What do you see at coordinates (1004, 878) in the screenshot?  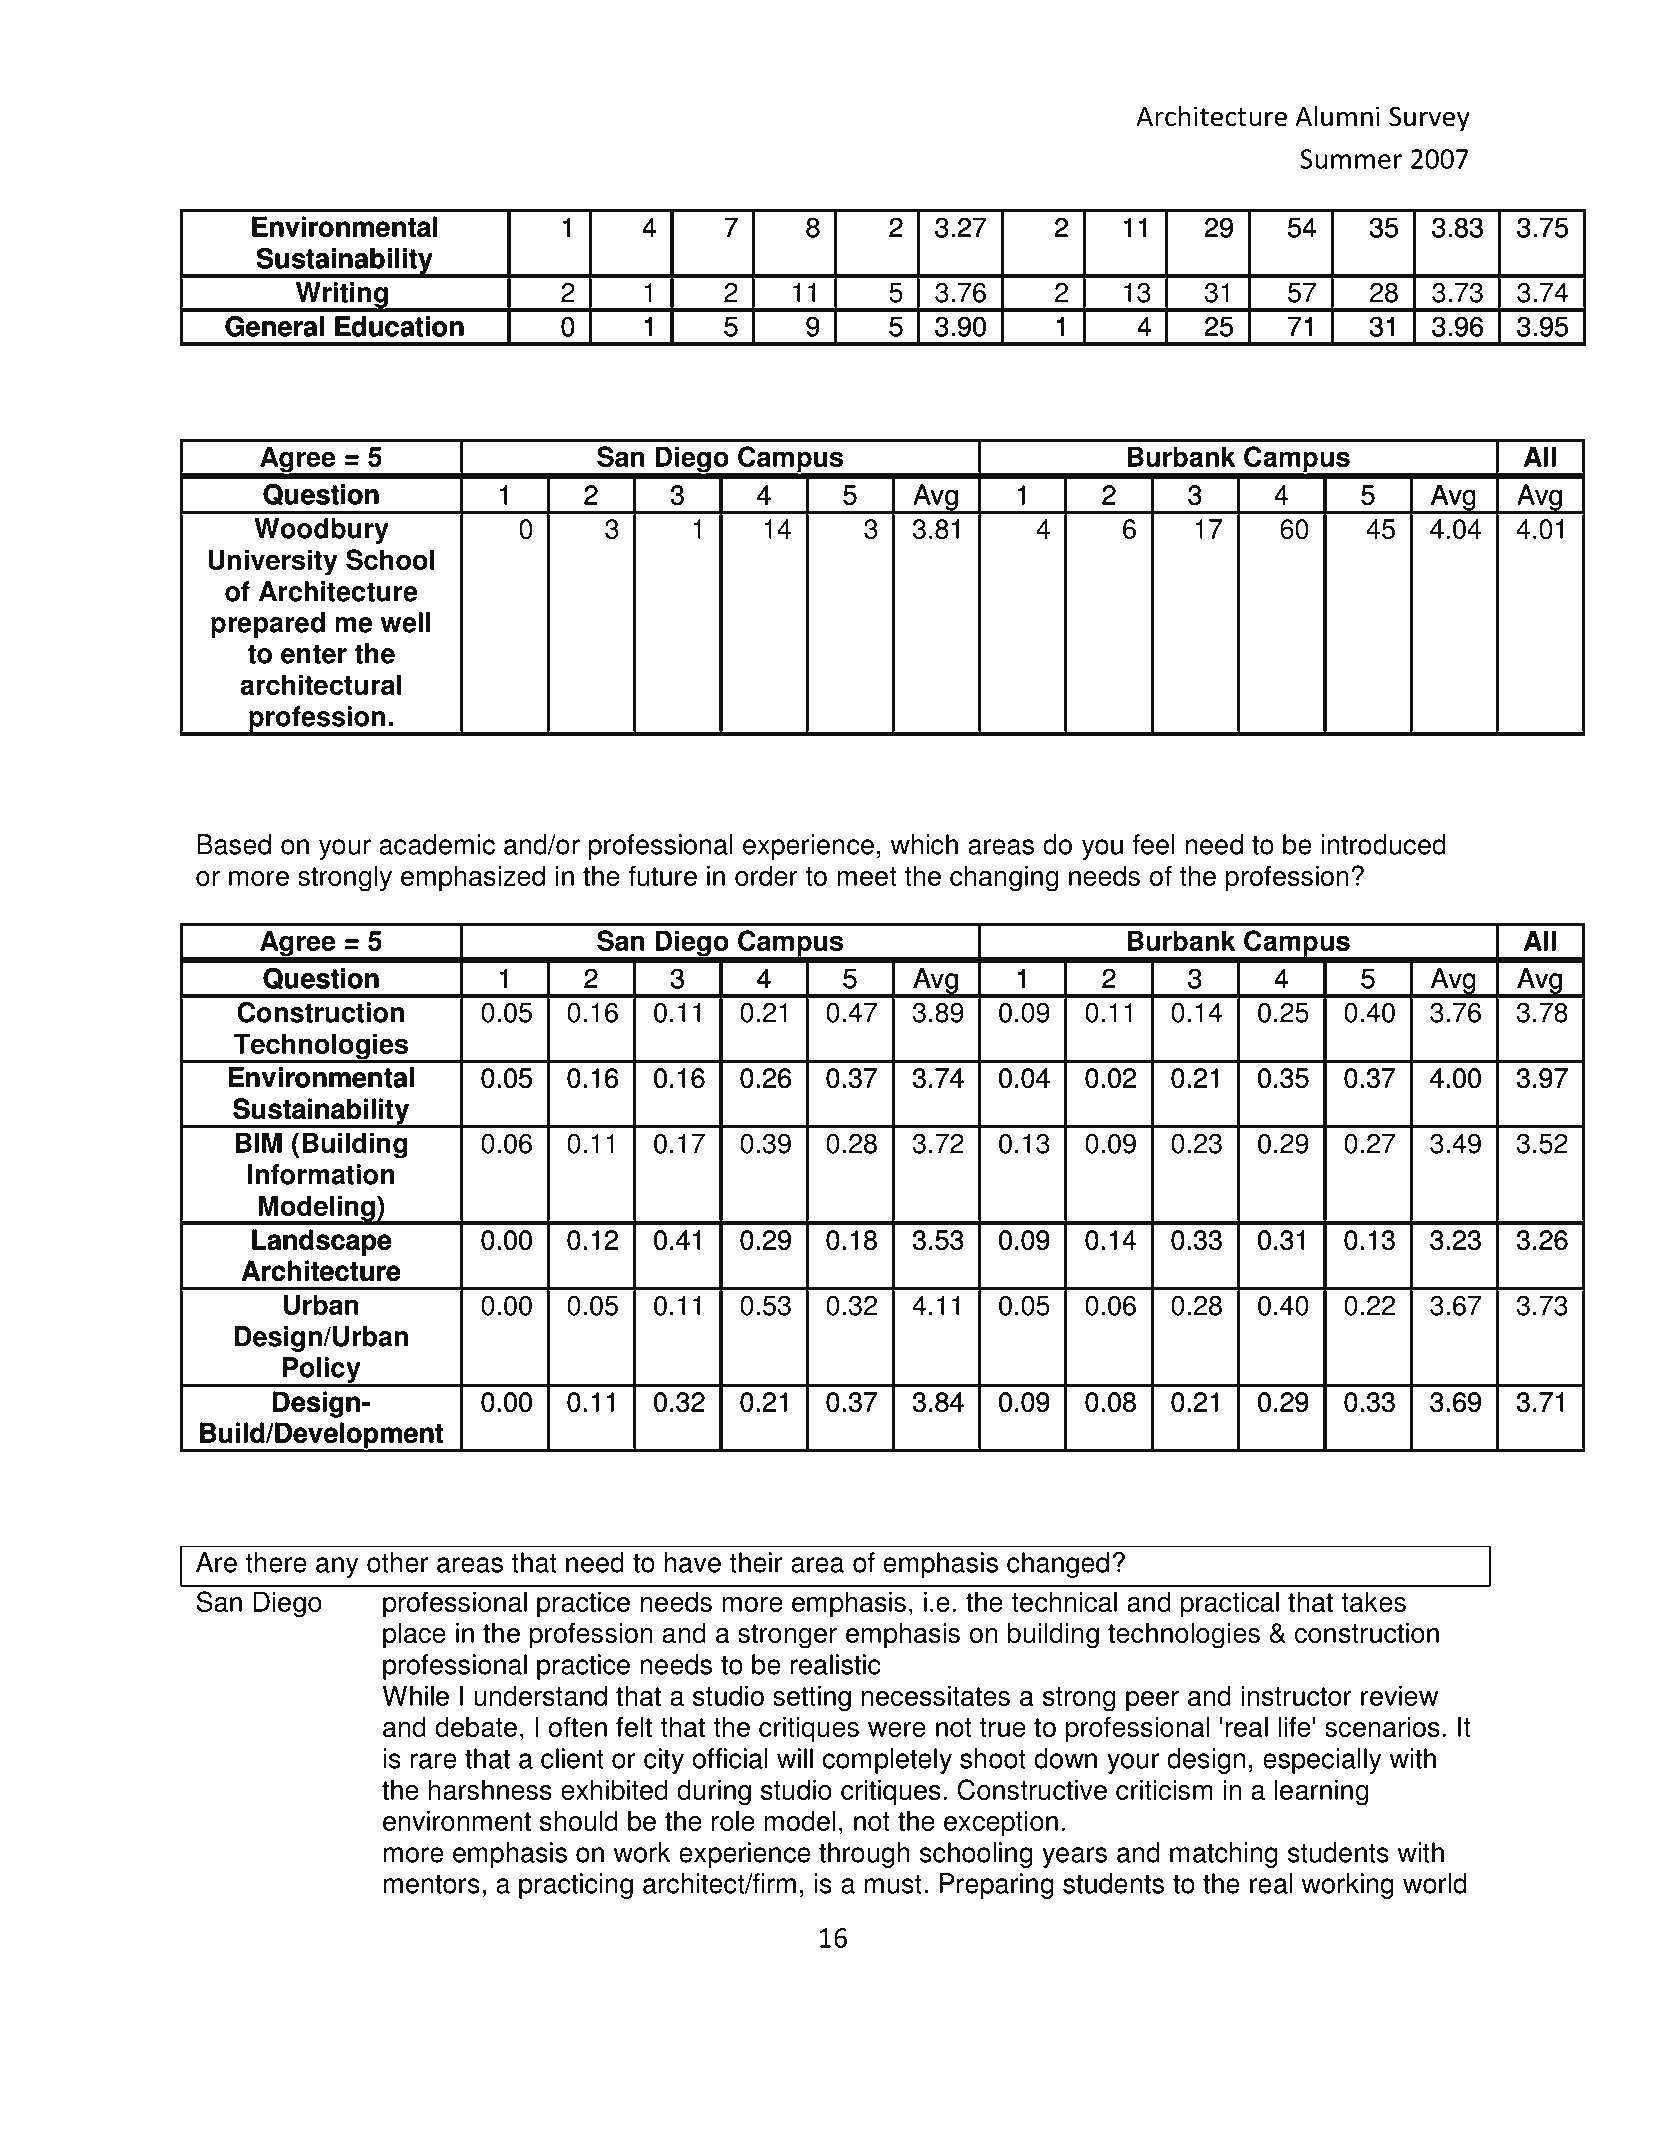 I see `changing` at bounding box center [1004, 878].
